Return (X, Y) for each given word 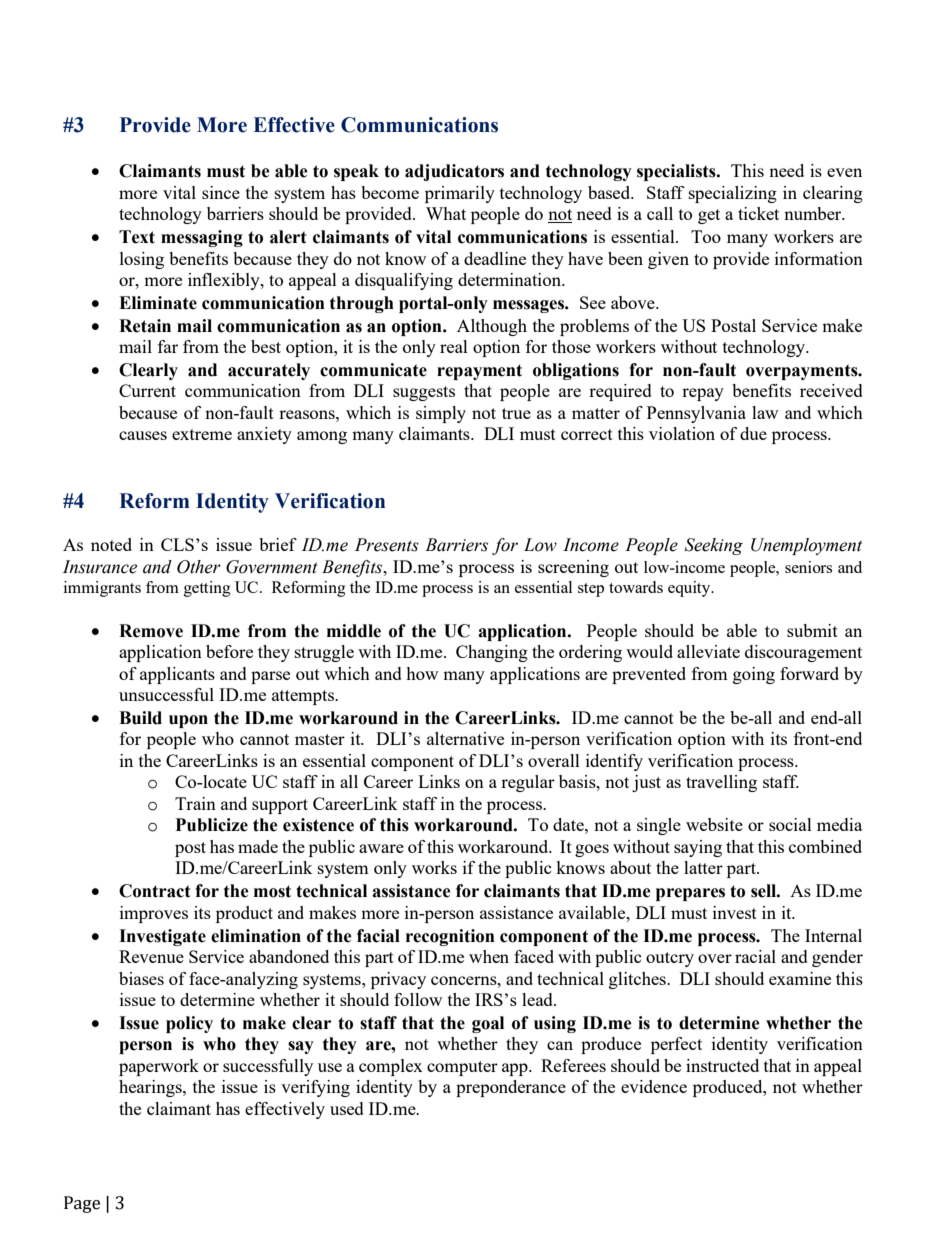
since (221, 192)
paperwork (159, 1067)
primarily (460, 194)
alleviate (708, 651)
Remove (151, 631)
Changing (492, 653)
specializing (733, 194)
